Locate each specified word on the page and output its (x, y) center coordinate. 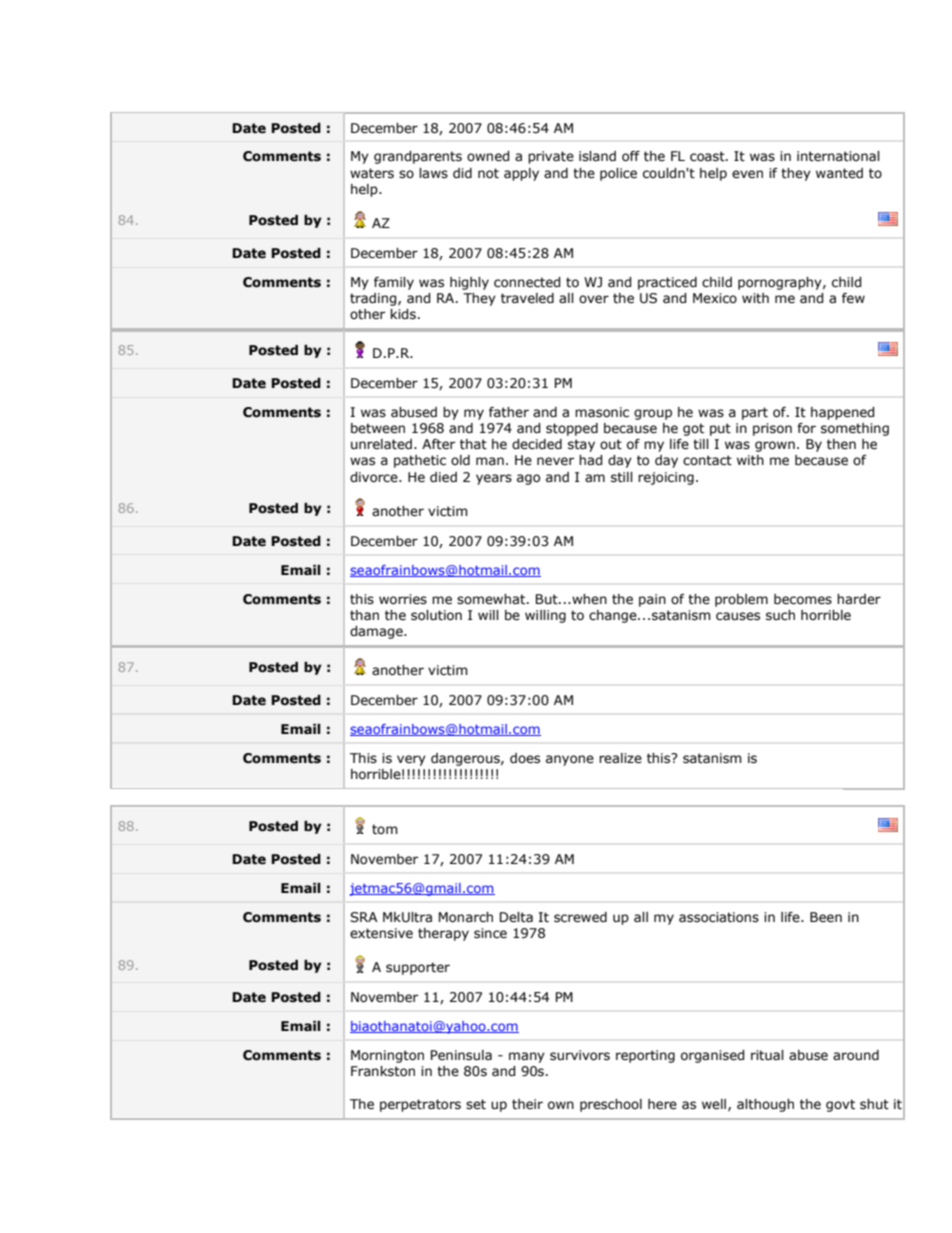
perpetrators (420, 1105)
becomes (803, 599)
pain (652, 600)
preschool (611, 1105)
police (618, 174)
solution (436, 615)
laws (433, 173)
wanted (839, 173)
